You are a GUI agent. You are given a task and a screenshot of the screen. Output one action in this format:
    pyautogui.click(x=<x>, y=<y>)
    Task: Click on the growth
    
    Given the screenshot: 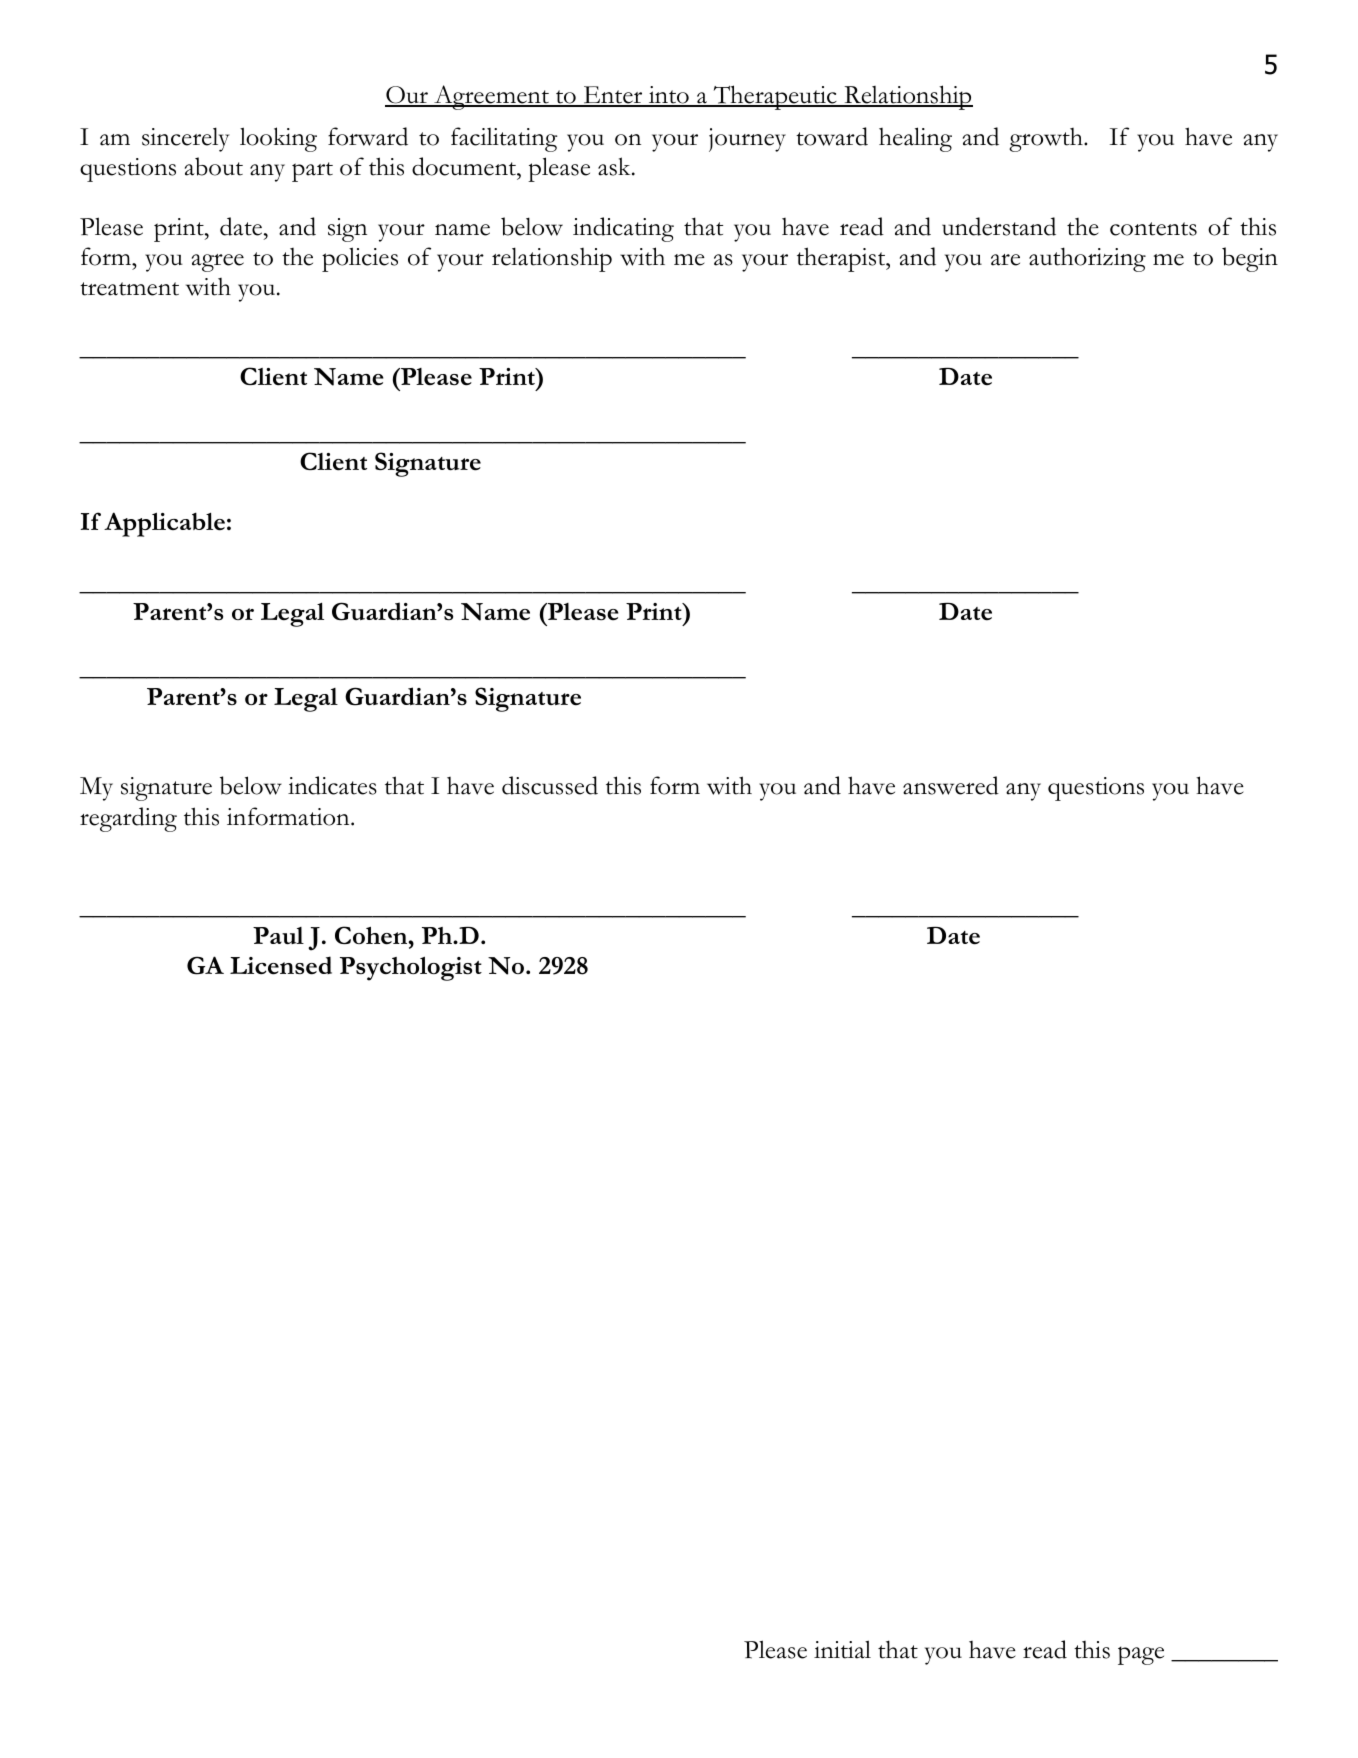 What is the action you would take?
    pyautogui.click(x=1047, y=140)
